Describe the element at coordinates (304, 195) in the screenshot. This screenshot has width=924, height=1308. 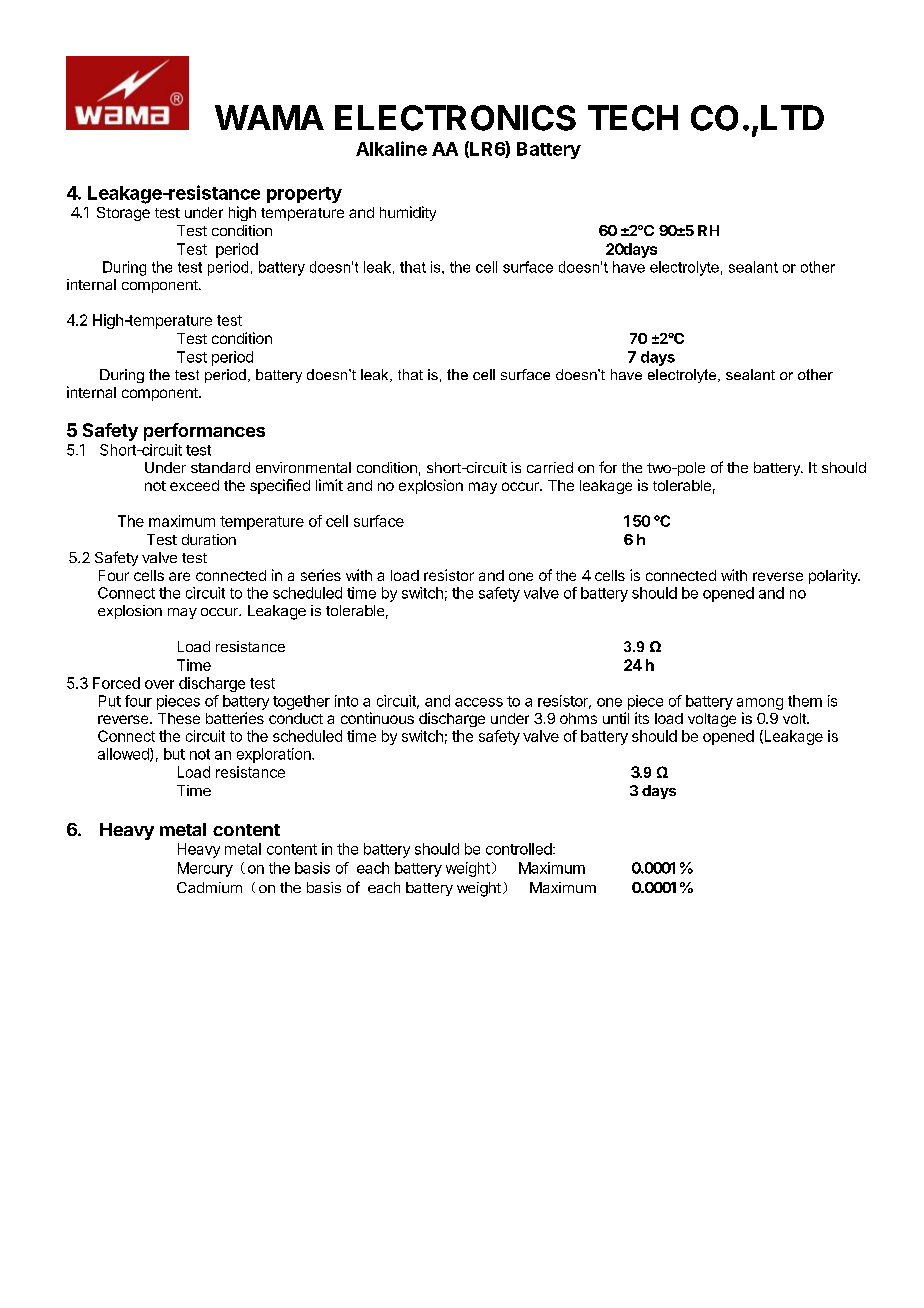
I see `property` at that location.
